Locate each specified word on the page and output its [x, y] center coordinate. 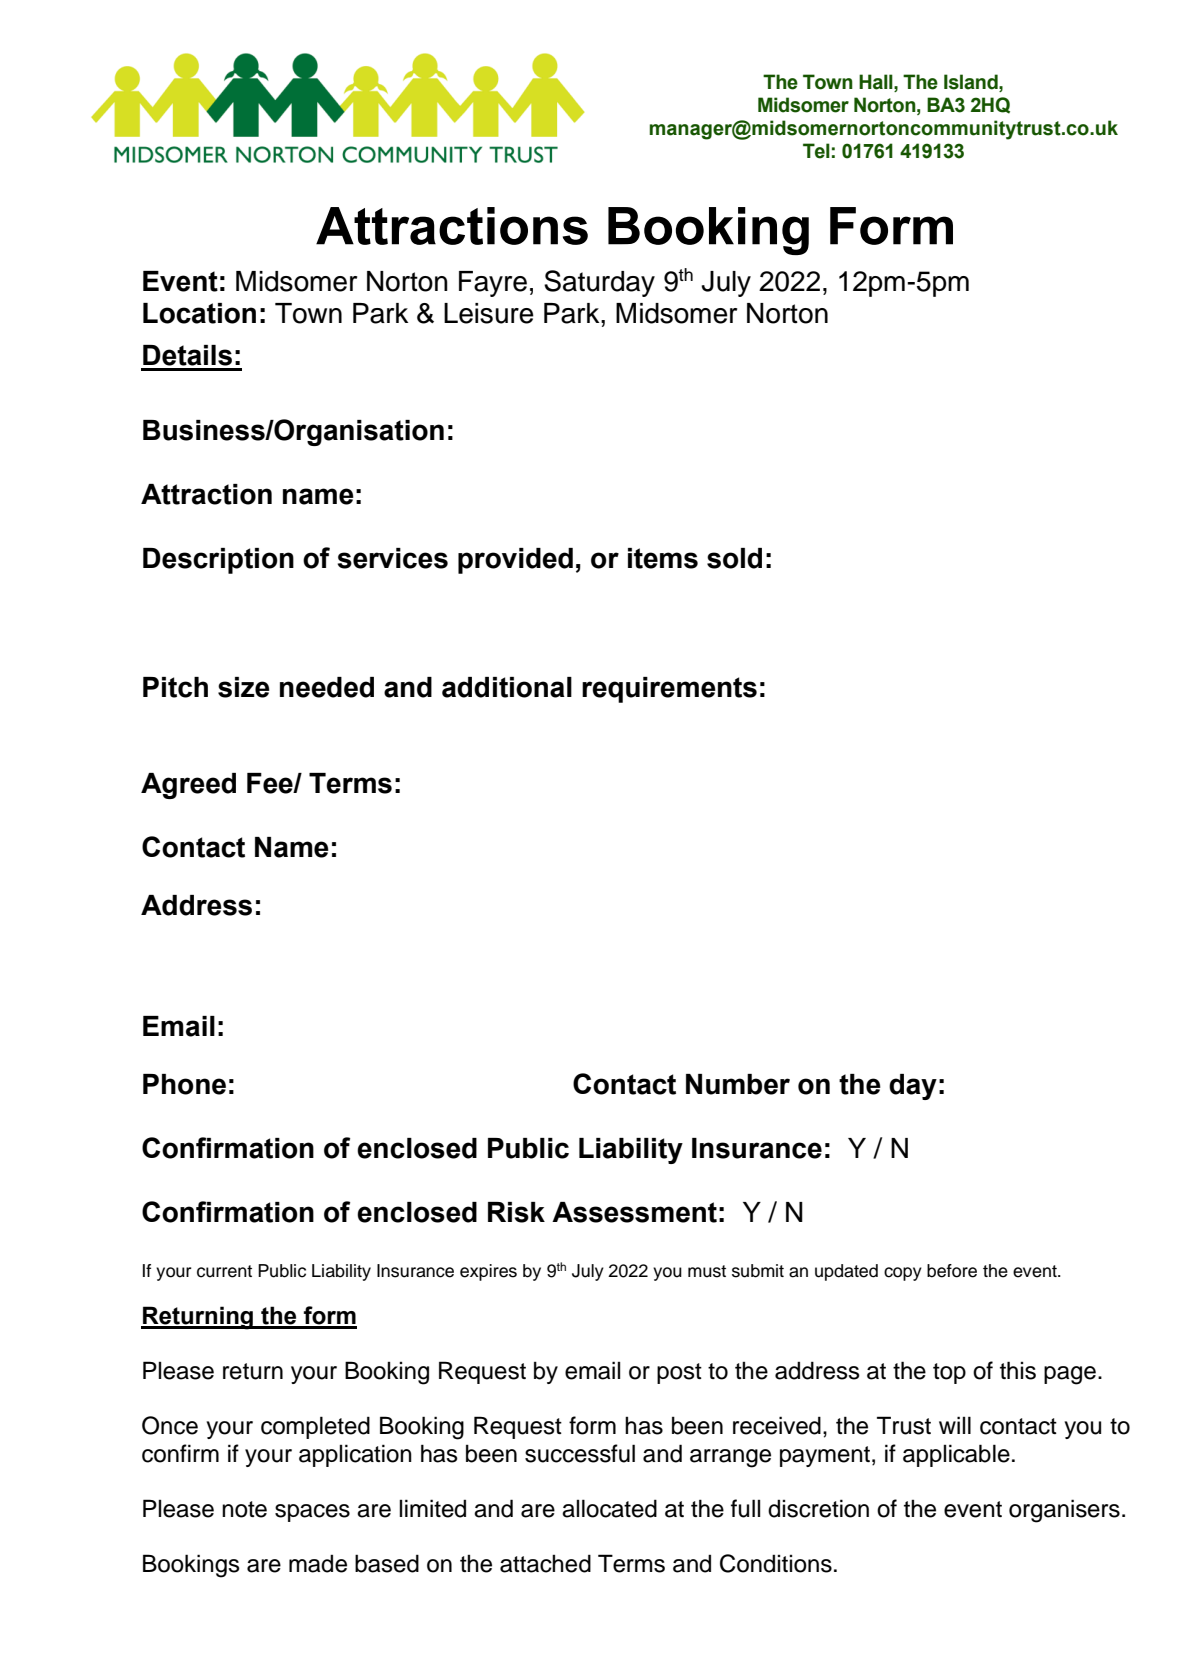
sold [734, 558]
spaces [312, 1513]
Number [738, 1084]
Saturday [599, 283]
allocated [609, 1508]
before [952, 1271]
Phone [184, 1084]
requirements [669, 690]
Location [199, 313]
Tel [816, 151]
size [244, 687]
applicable [956, 1455]
